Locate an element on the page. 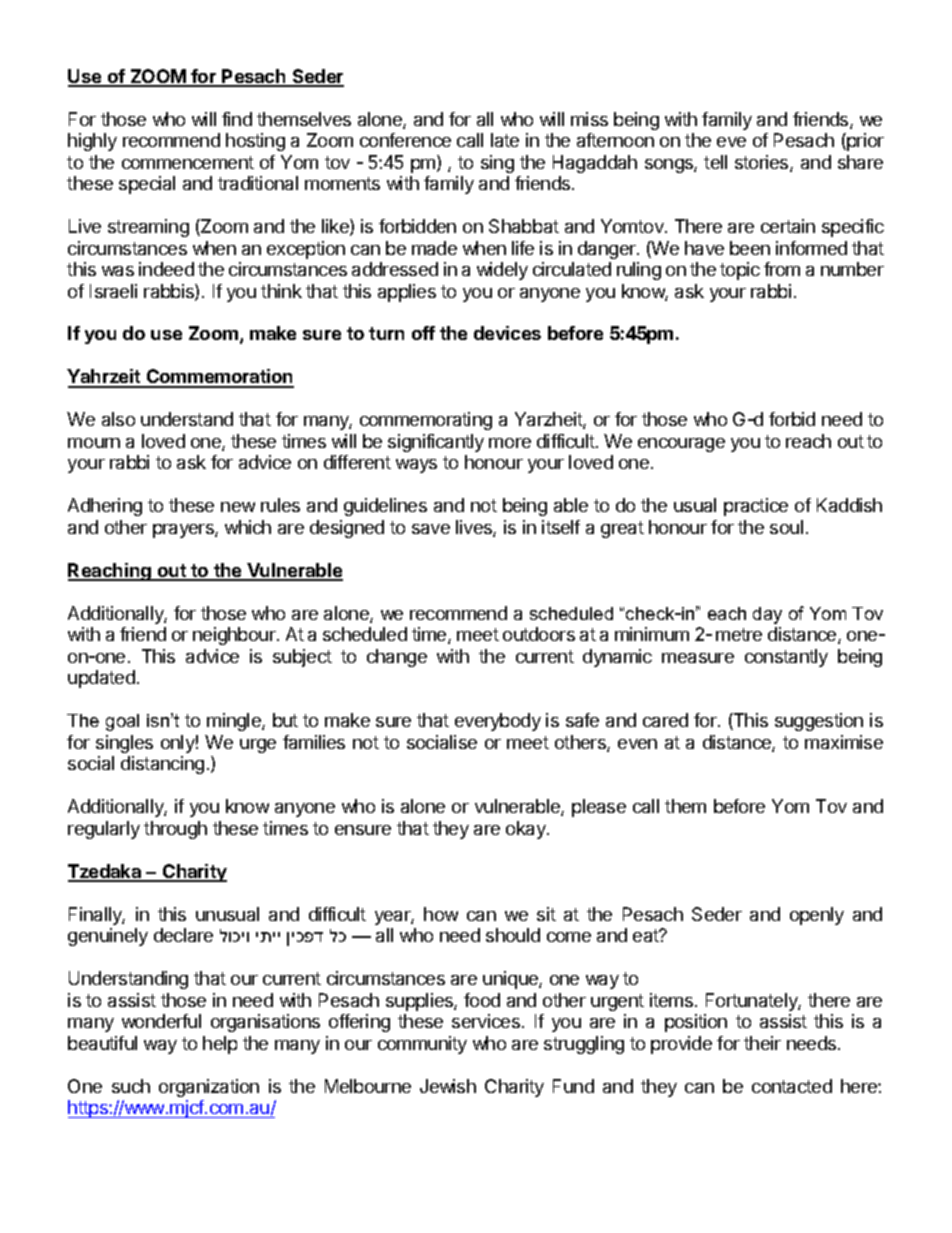  day is located at coordinates (767, 615).
